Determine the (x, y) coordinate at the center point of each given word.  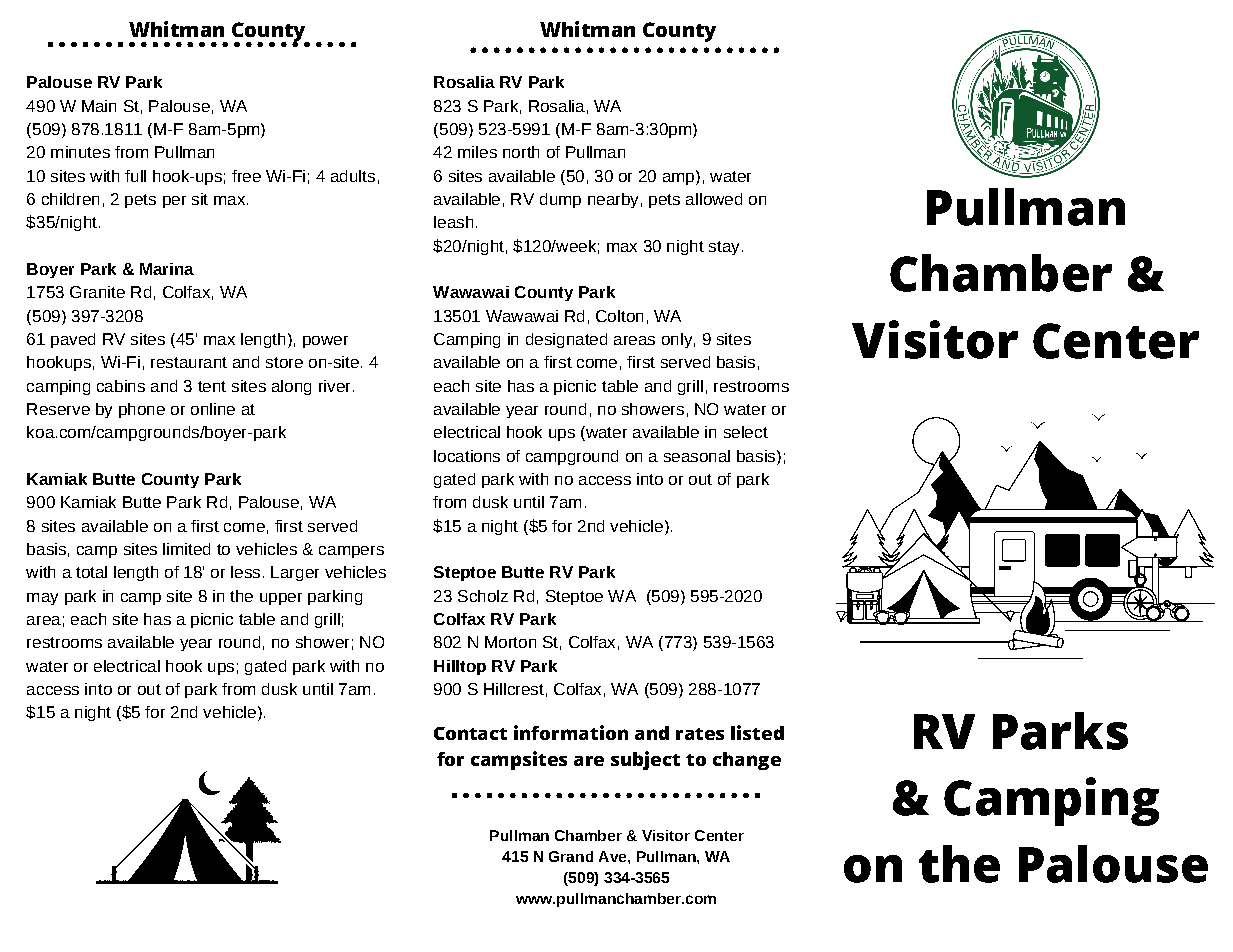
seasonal (697, 456)
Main (99, 106)
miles (477, 152)
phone (142, 410)
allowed (714, 199)
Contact (470, 733)
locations (467, 456)
